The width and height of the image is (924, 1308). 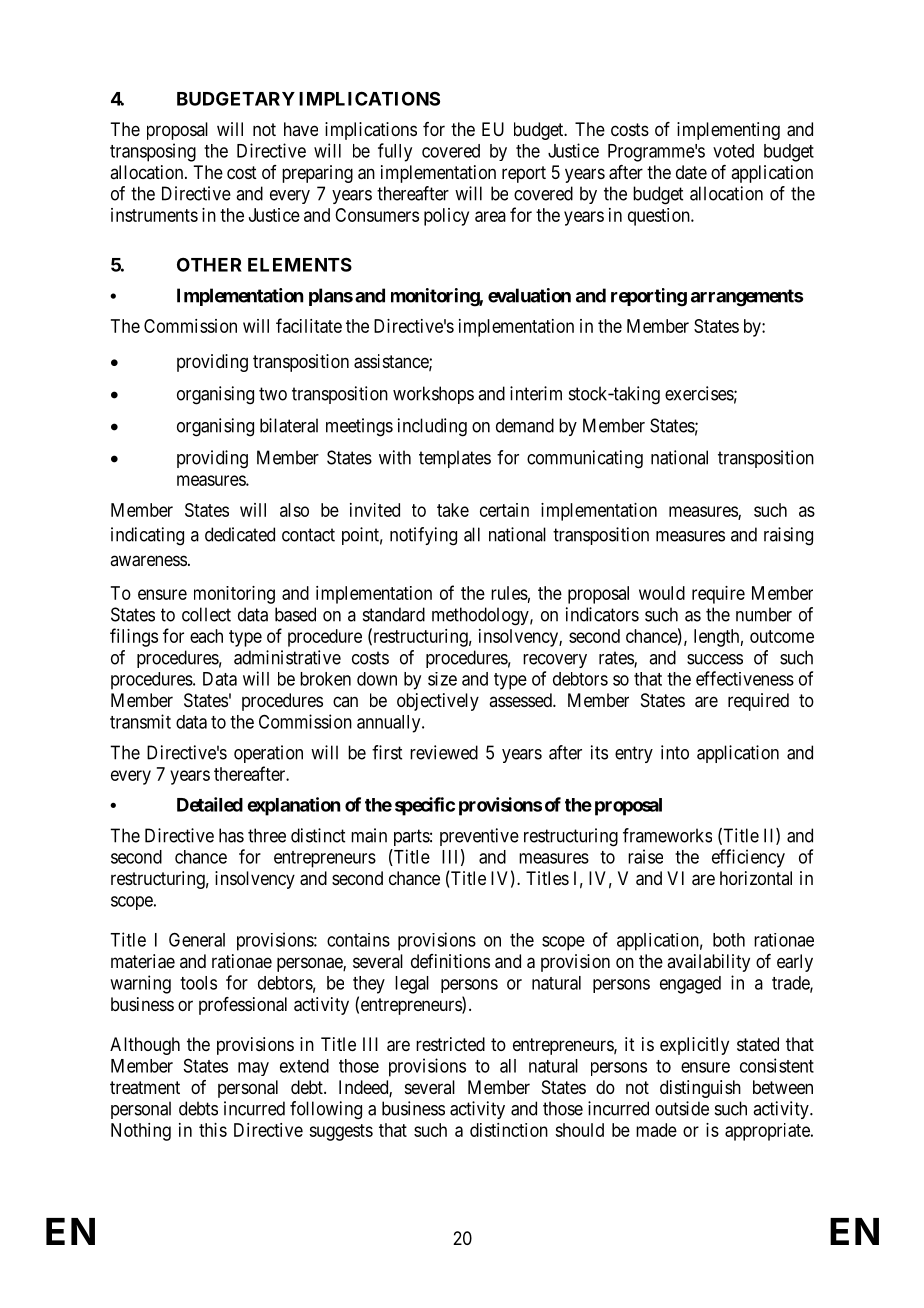 What do you see at coordinates (213, 1130) in the image?
I see `this` at bounding box center [213, 1130].
